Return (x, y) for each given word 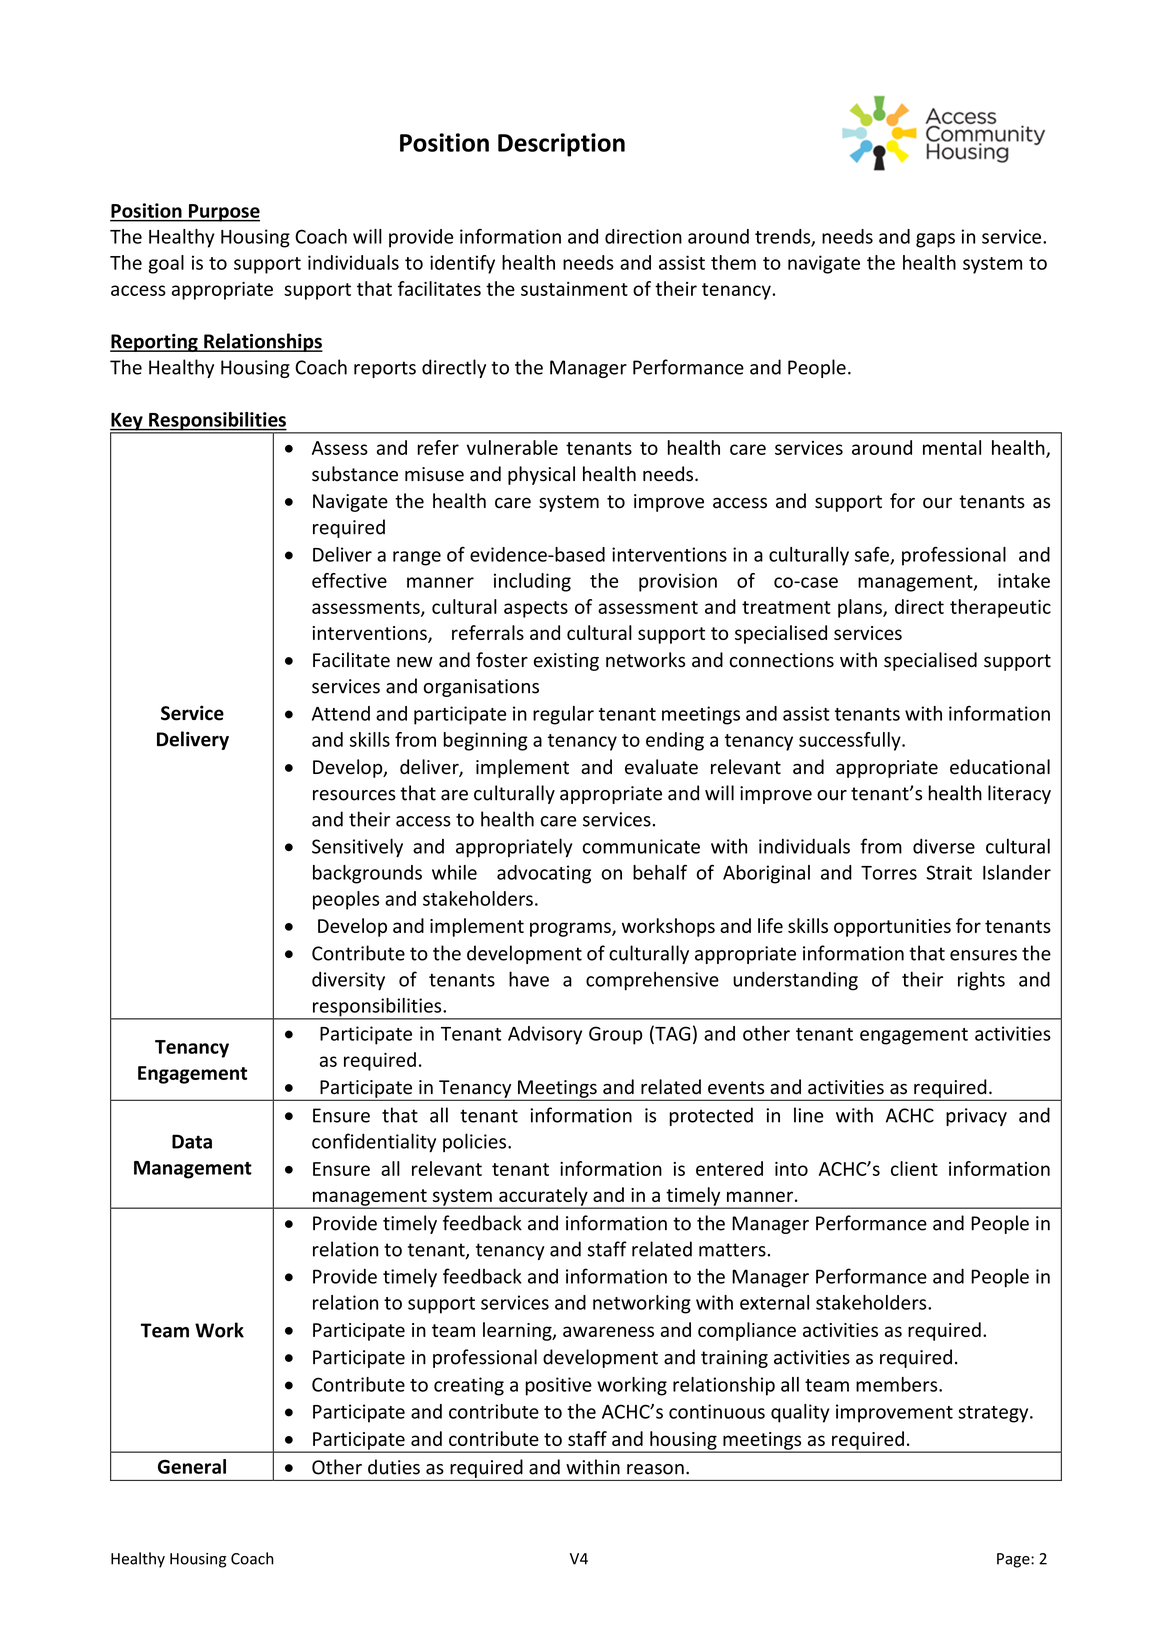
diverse (944, 846)
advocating (544, 874)
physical (541, 475)
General (192, 1466)
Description (561, 145)
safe (873, 555)
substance (355, 474)
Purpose (223, 213)
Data (192, 1141)
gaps (935, 240)
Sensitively (357, 848)
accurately (543, 1197)
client (914, 1168)
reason (655, 1469)
